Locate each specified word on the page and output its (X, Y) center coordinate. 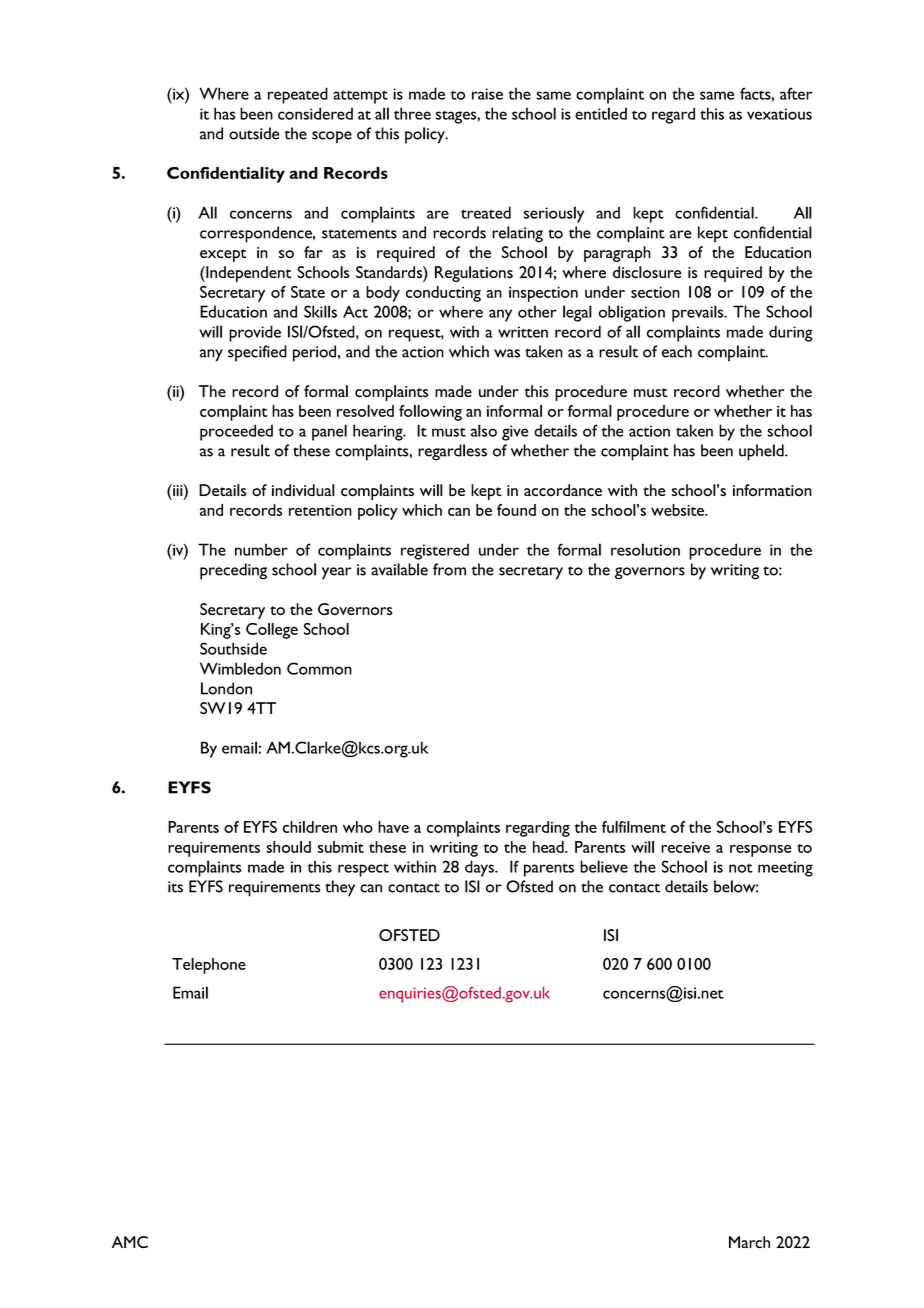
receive (685, 847)
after (796, 93)
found (516, 510)
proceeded (236, 432)
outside (254, 133)
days (480, 868)
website (679, 510)
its (175, 887)
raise (487, 94)
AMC (130, 1242)
